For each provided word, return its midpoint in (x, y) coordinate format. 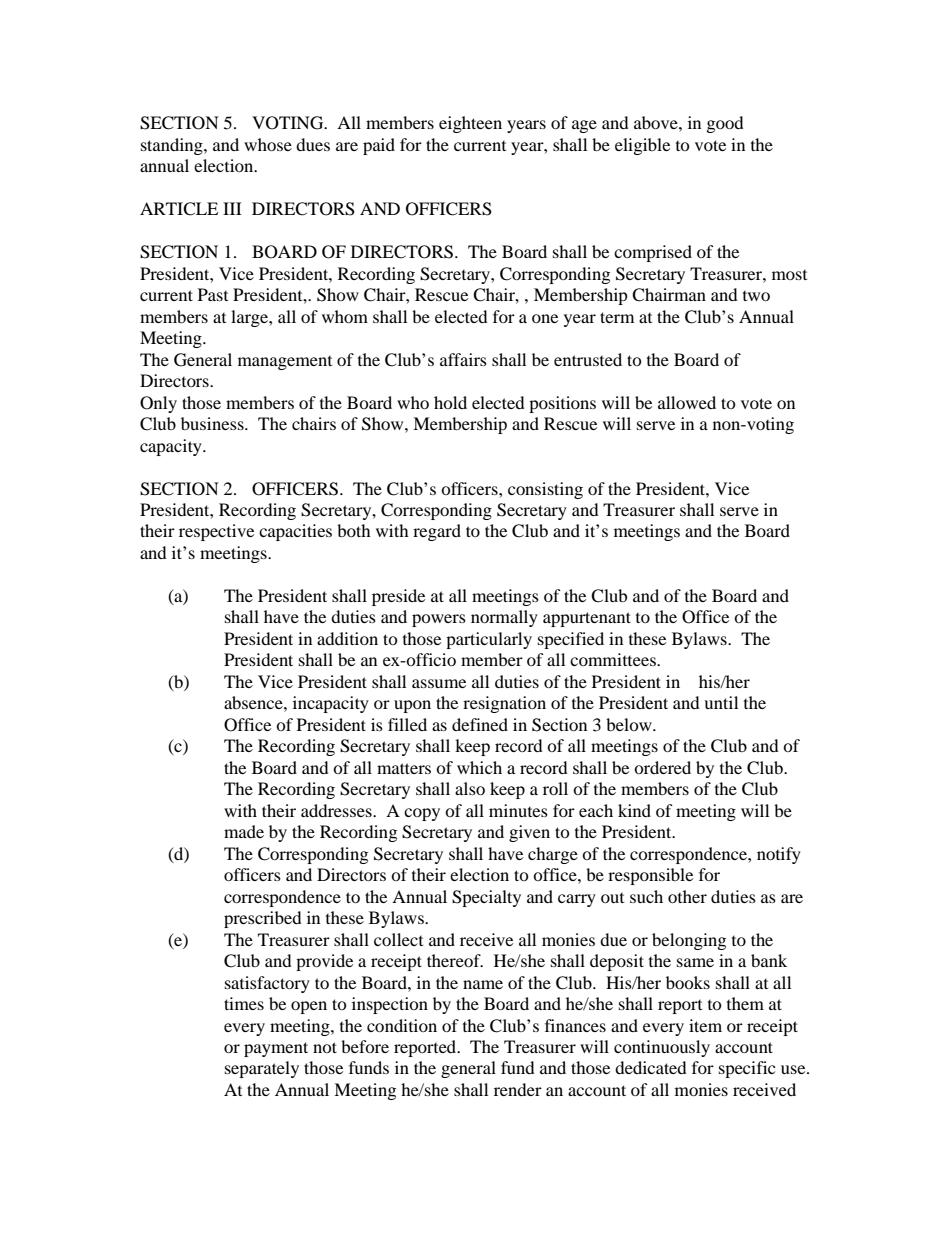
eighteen (470, 124)
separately (262, 1069)
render (518, 1089)
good (725, 124)
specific (747, 1069)
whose (268, 144)
